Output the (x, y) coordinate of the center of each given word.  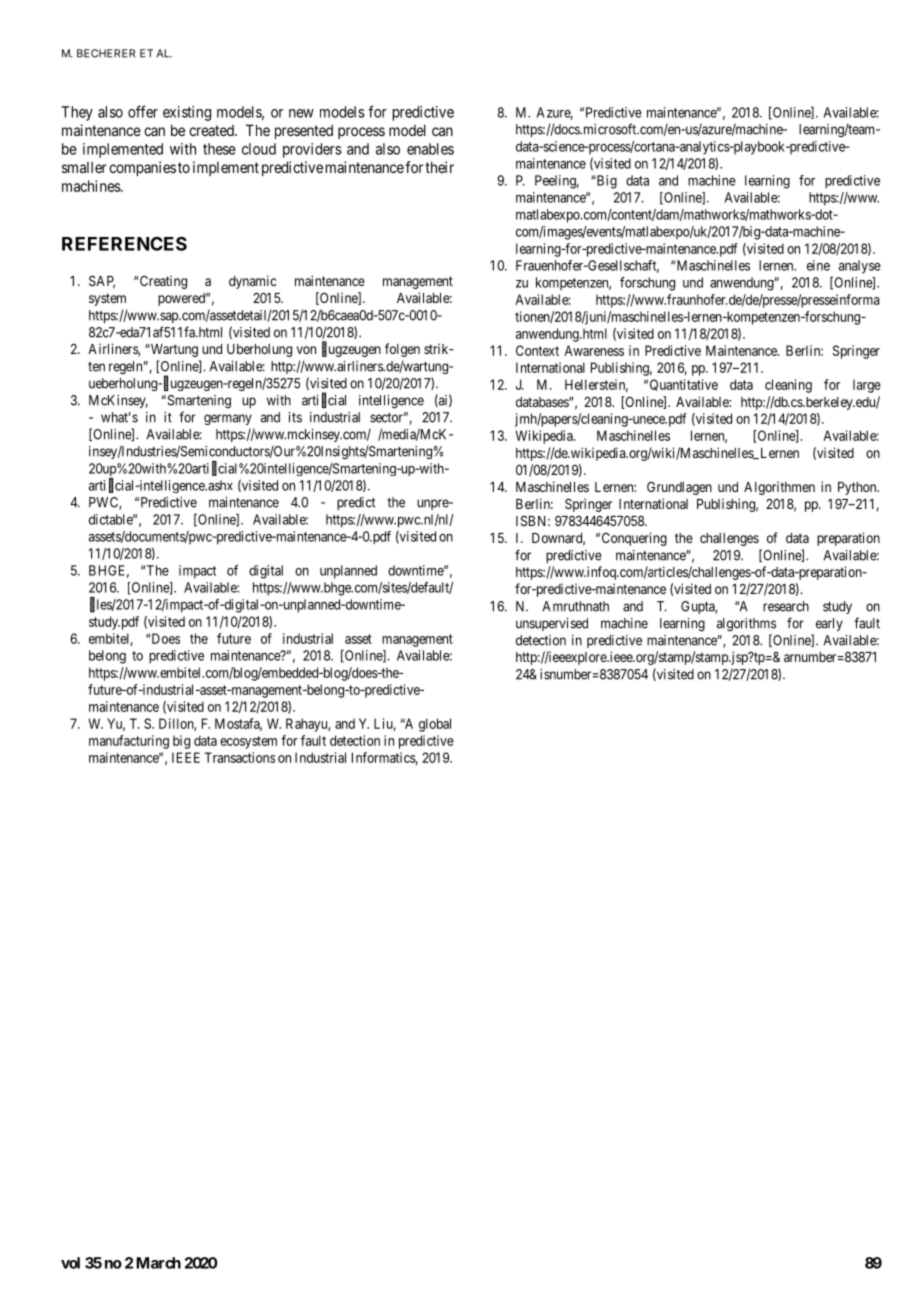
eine (818, 265)
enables (430, 149)
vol (70, 1263)
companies (142, 168)
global (435, 725)
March (158, 1263)
